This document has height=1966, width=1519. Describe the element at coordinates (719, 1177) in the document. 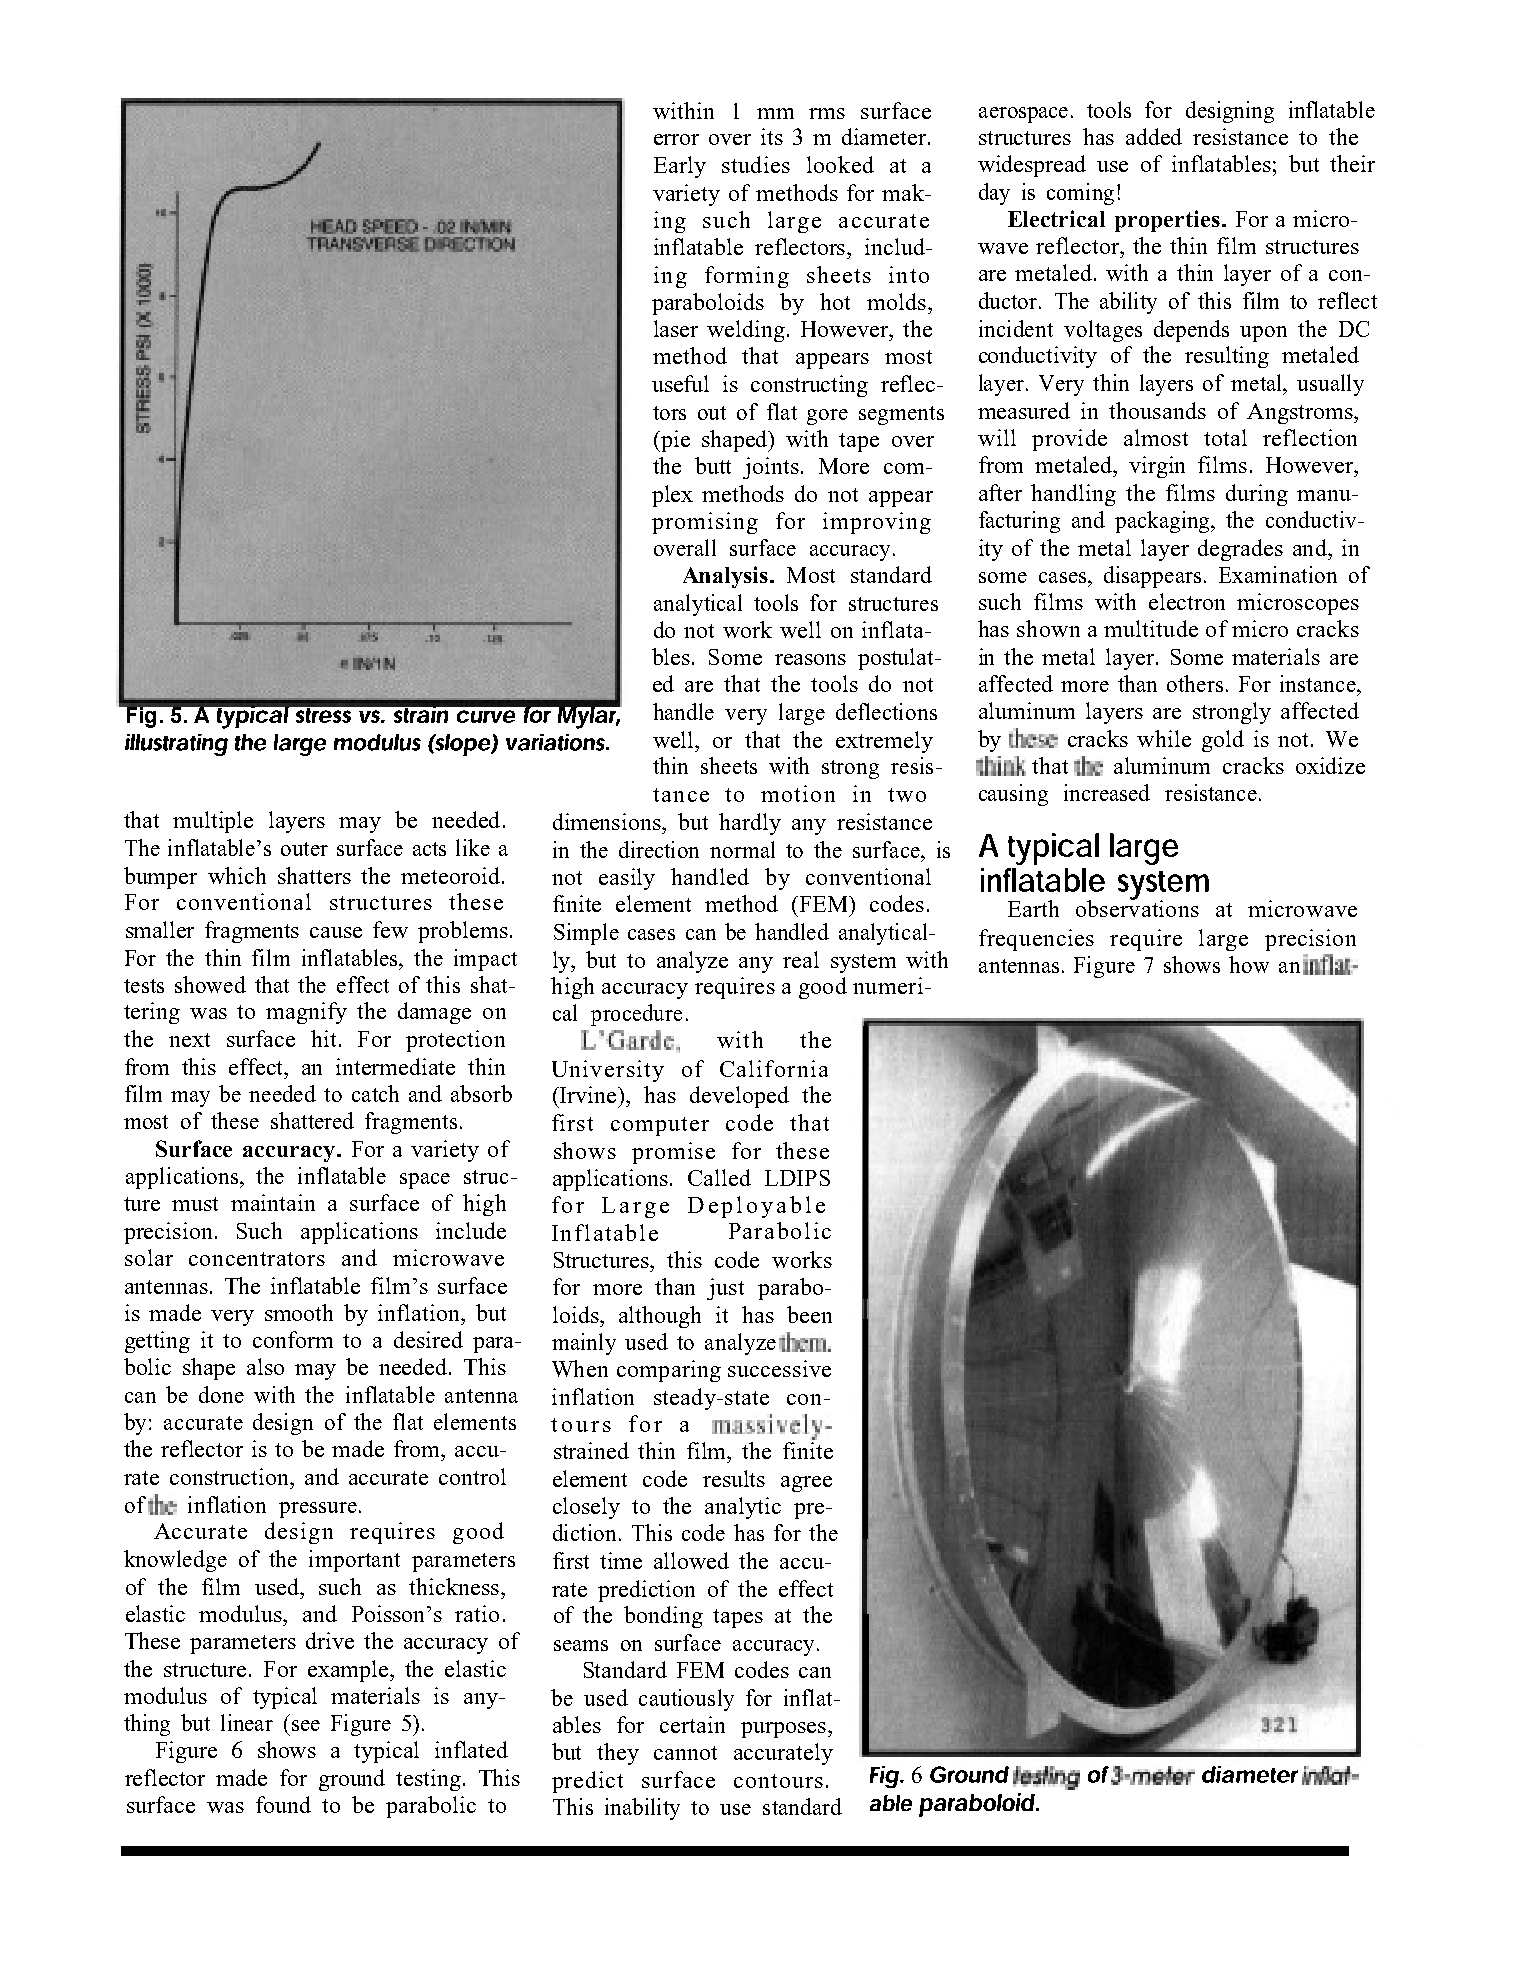

I see `Called` at that location.
